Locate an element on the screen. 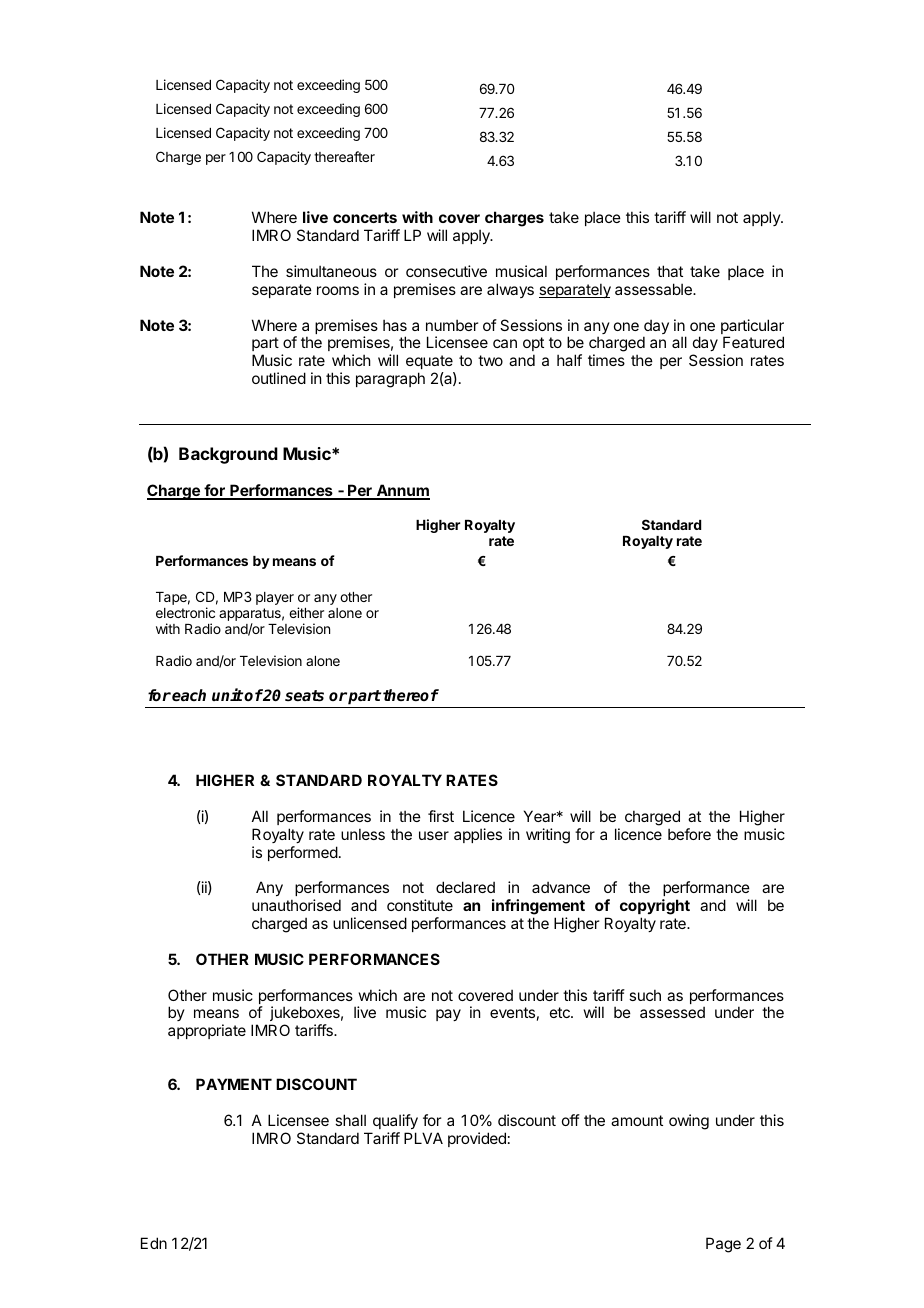 This screenshot has height=1308, width=924. before is located at coordinates (689, 834).
